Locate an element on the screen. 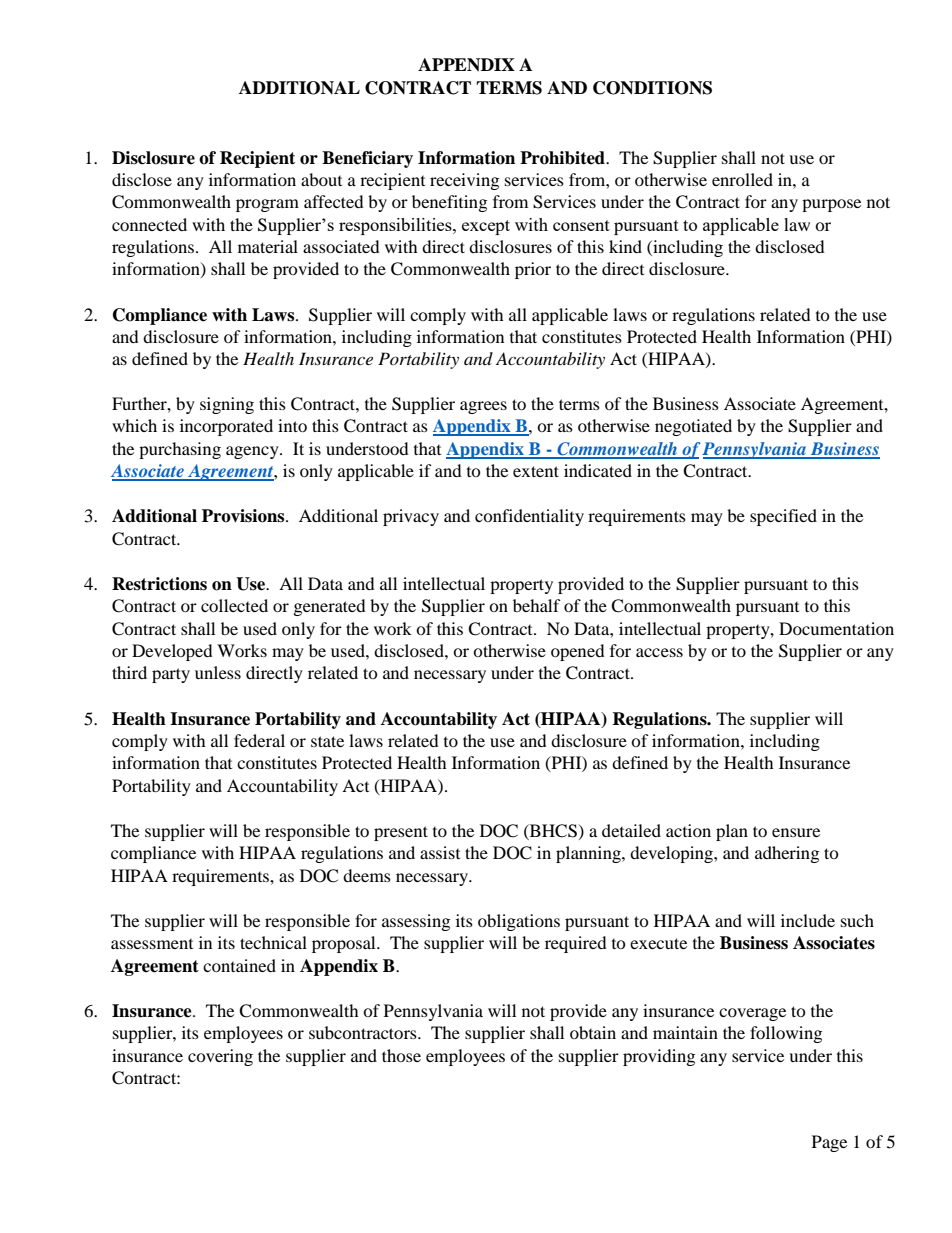 Image resolution: width=952 pixels, height=1233 pixels. covering is located at coordinates (220, 1057).
